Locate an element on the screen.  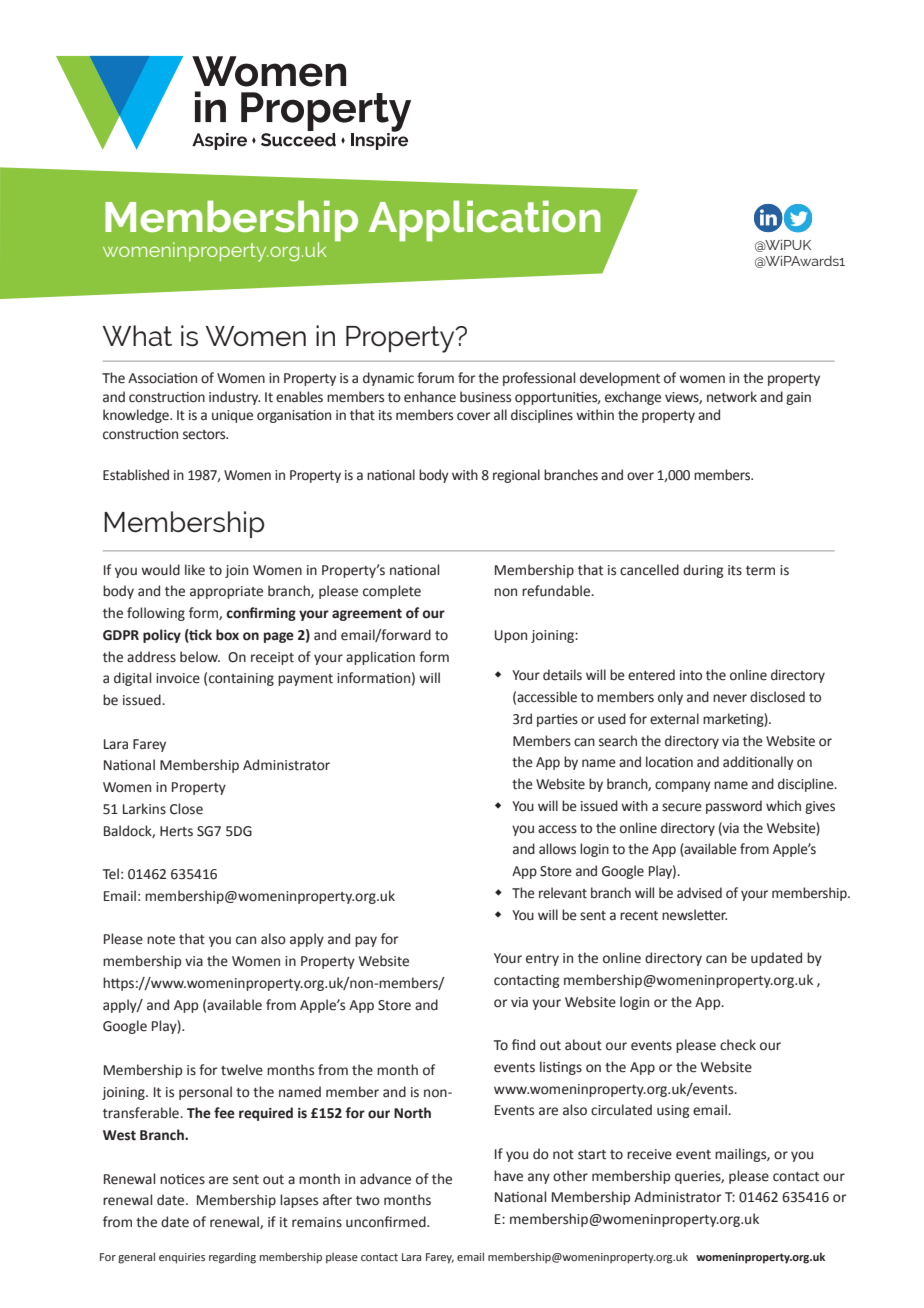
like is located at coordinates (195, 570).
